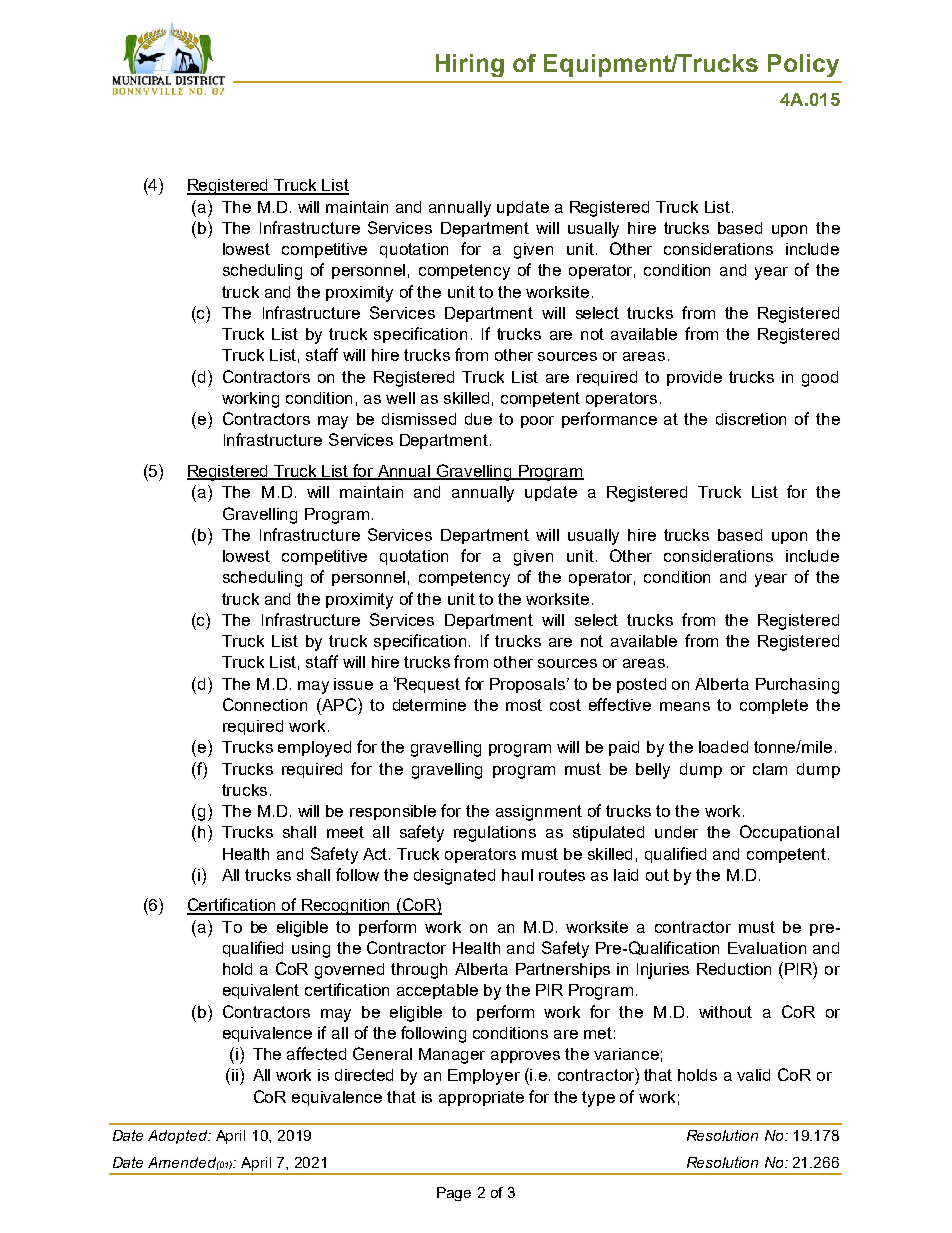  What do you see at coordinates (400, 398) in the image?
I see `well` at bounding box center [400, 398].
